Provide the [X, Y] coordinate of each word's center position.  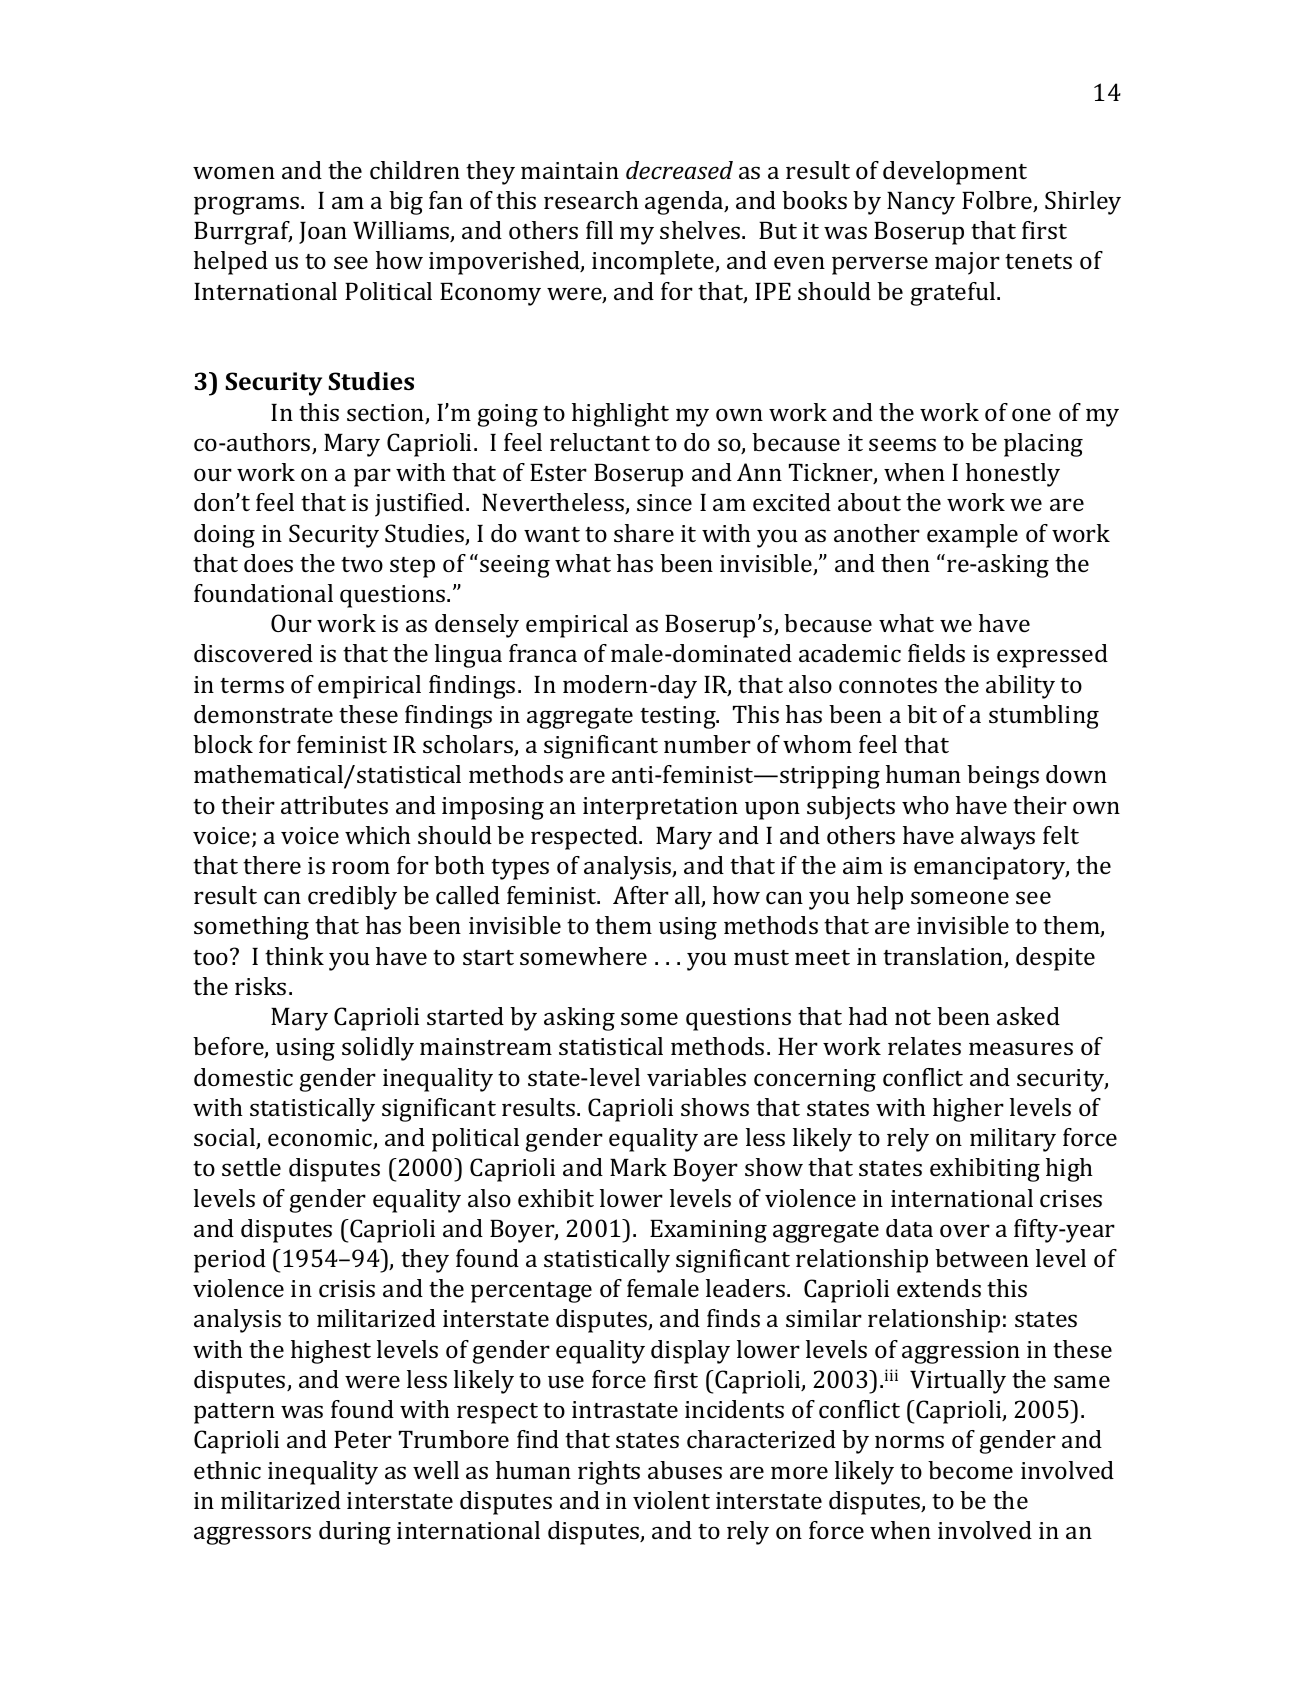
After [641, 895]
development [955, 173]
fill [599, 230]
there [272, 865]
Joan [323, 233]
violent [671, 1500]
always [998, 838]
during [355, 1533]
